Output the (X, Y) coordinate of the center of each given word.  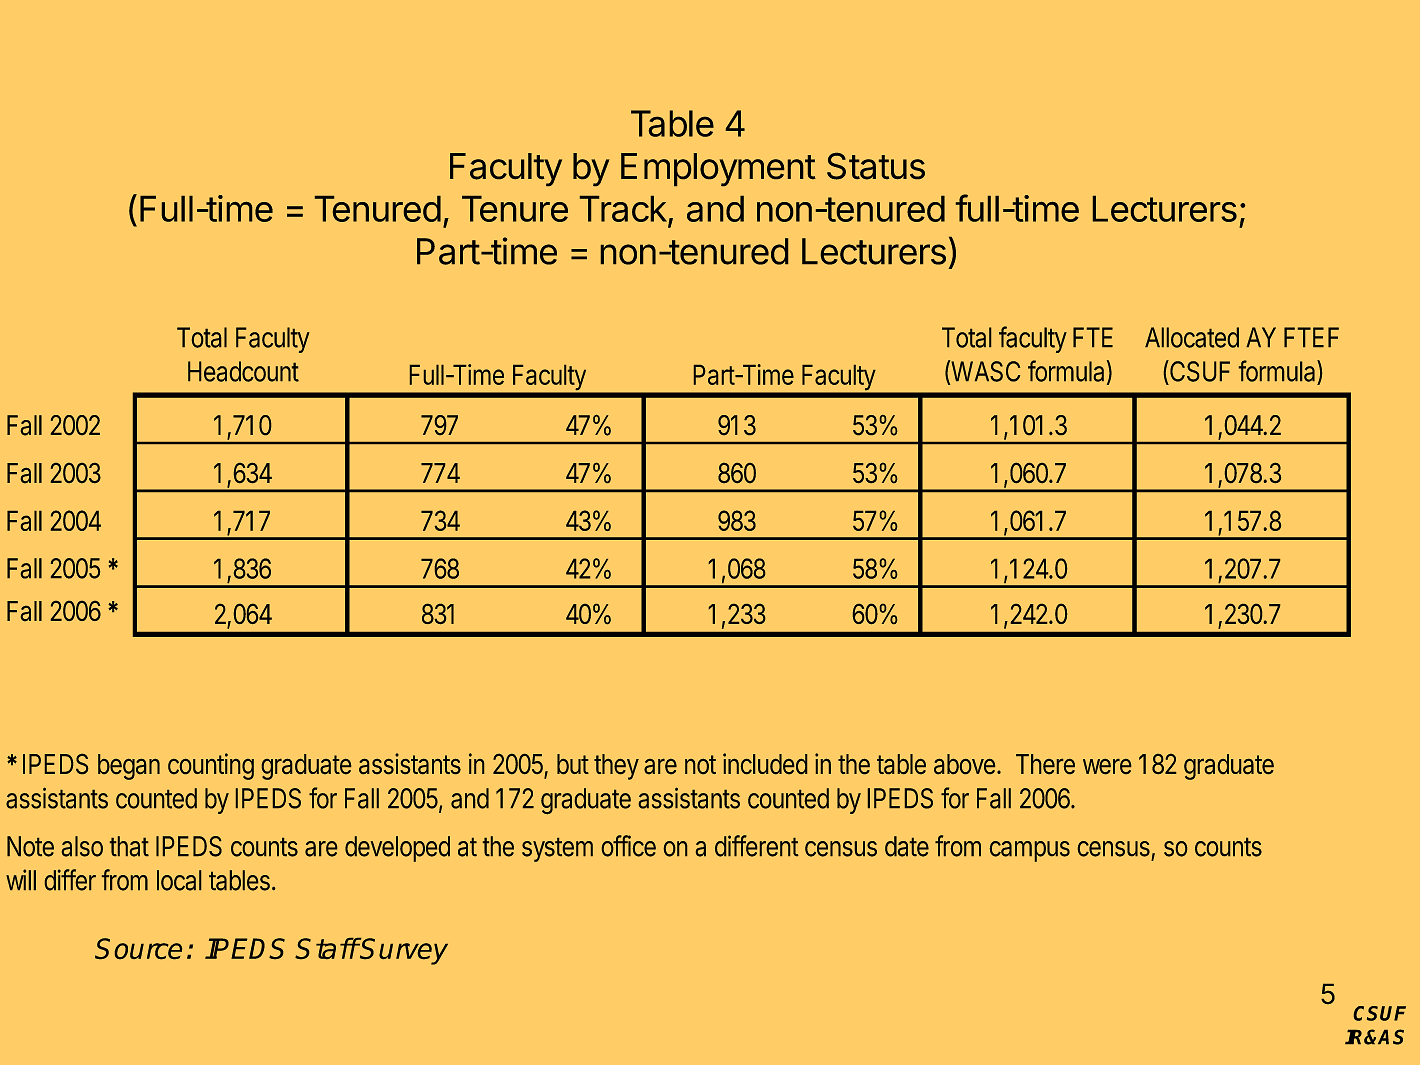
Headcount (243, 371)
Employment (718, 169)
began (129, 767)
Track (623, 209)
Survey (403, 951)
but (573, 764)
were (1107, 766)
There (1045, 764)
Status (876, 166)
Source (138, 948)
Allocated (1192, 337)
